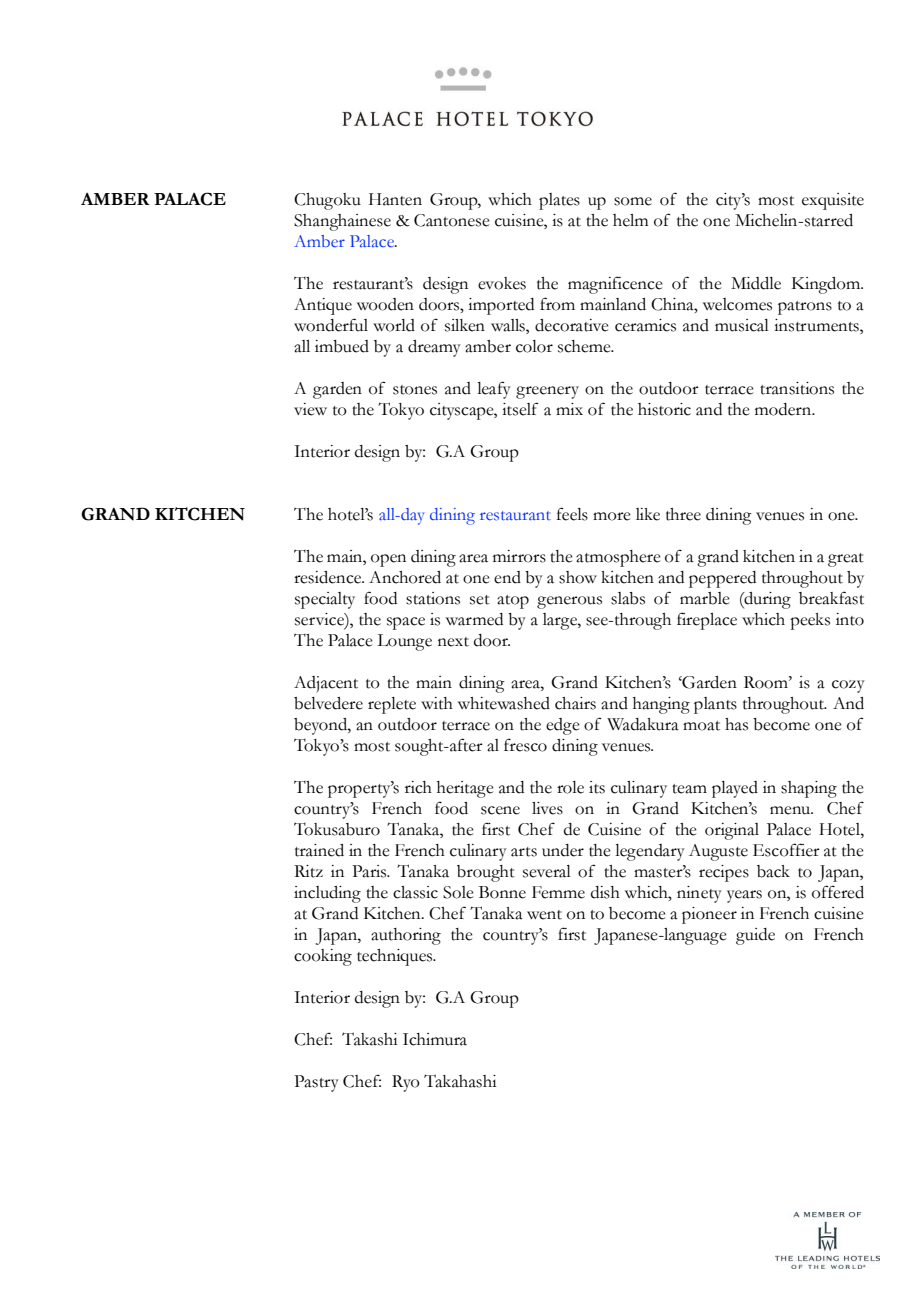 The height and width of the screenshot is (1307, 924). What do you see at coordinates (833, 201) in the screenshot?
I see `exquisite` at bounding box center [833, 201].
